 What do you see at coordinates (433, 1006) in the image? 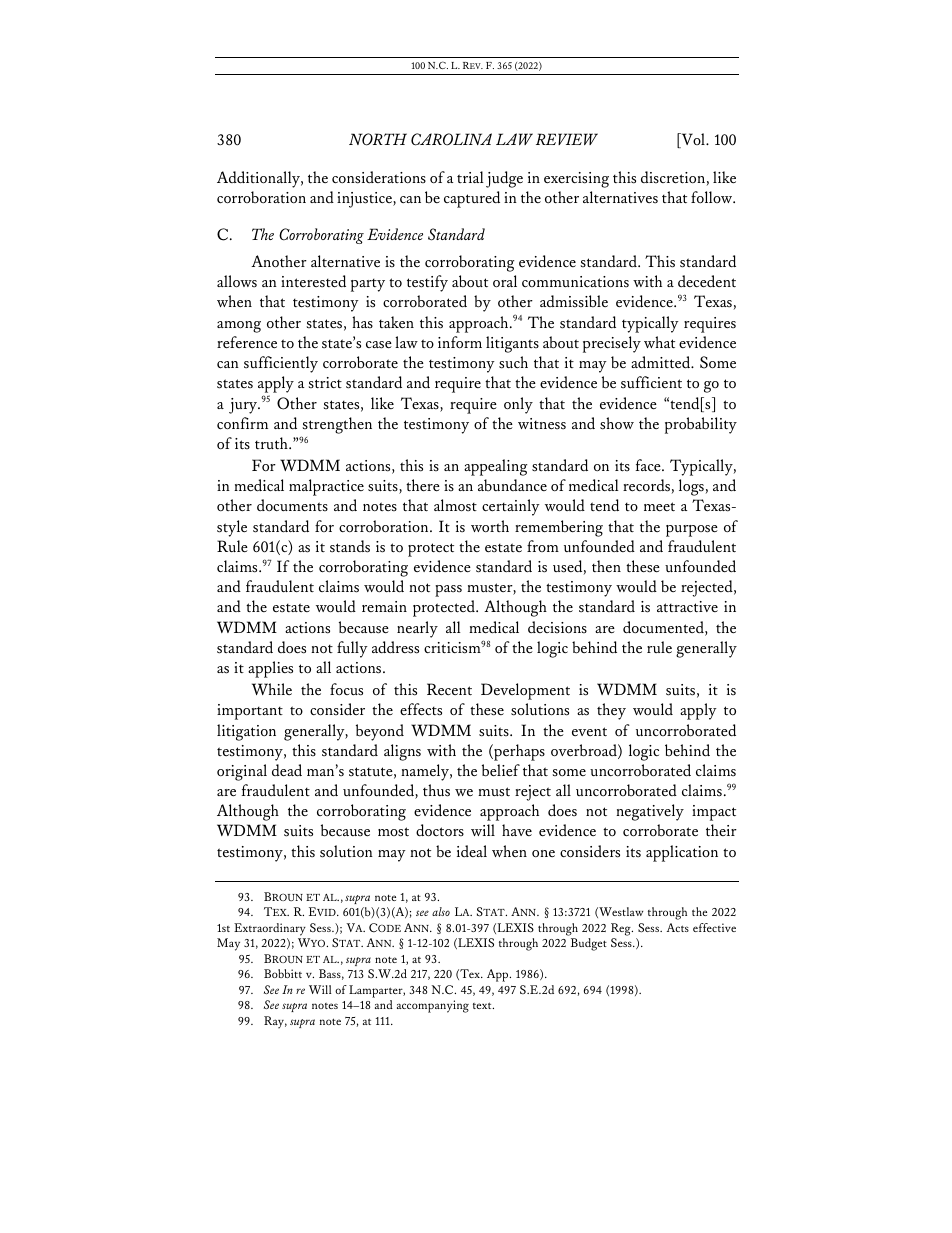
I see `accompanying` at bounding box center [433, 1006].
